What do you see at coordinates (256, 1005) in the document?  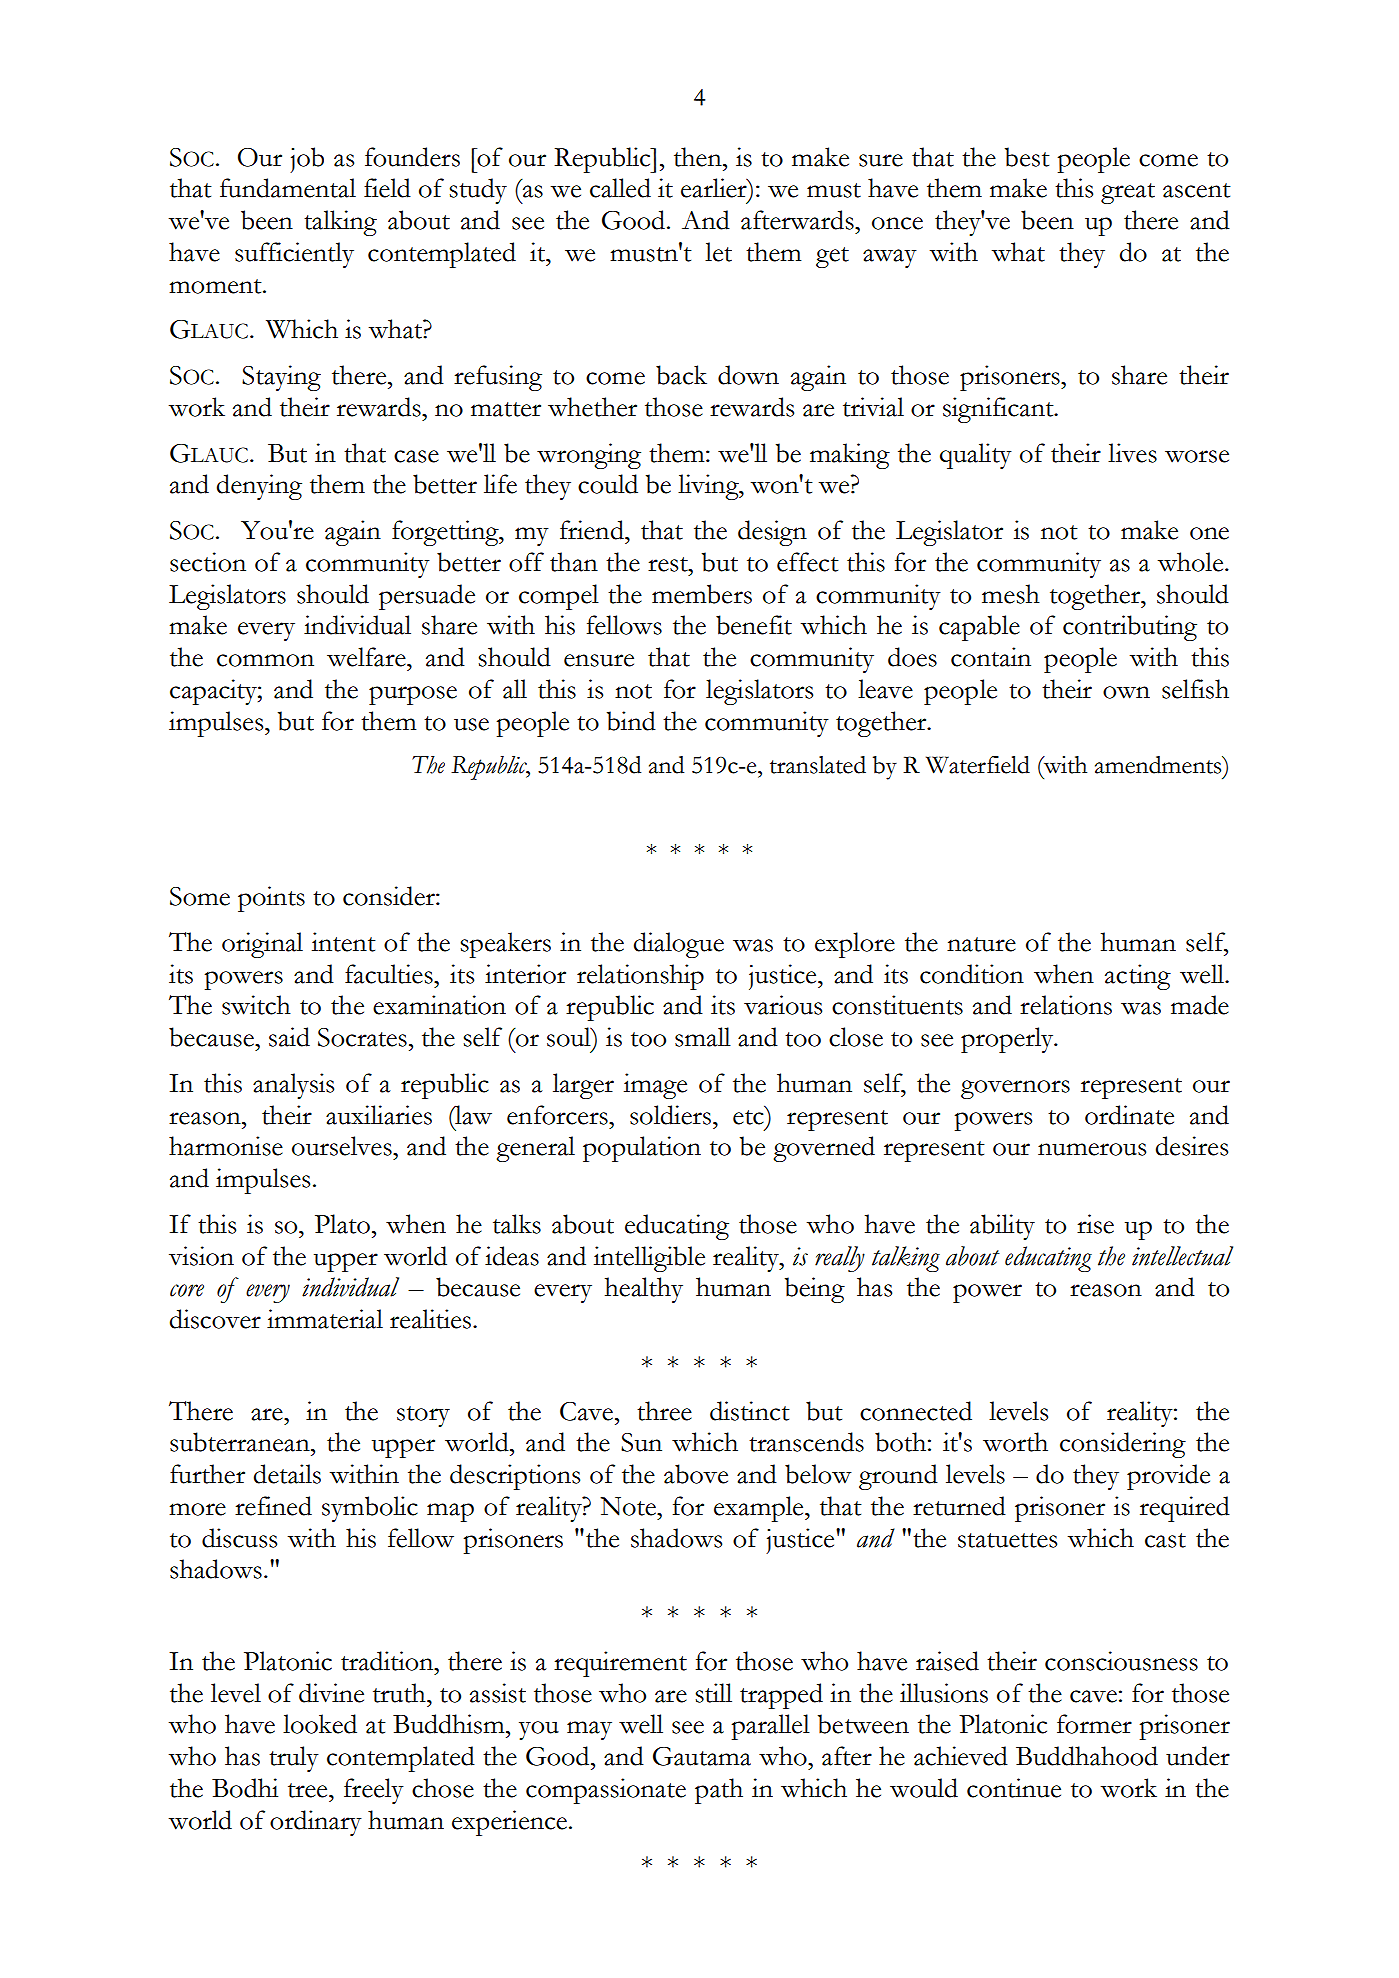 I see `switch` at bounding box center [256, 1005].
